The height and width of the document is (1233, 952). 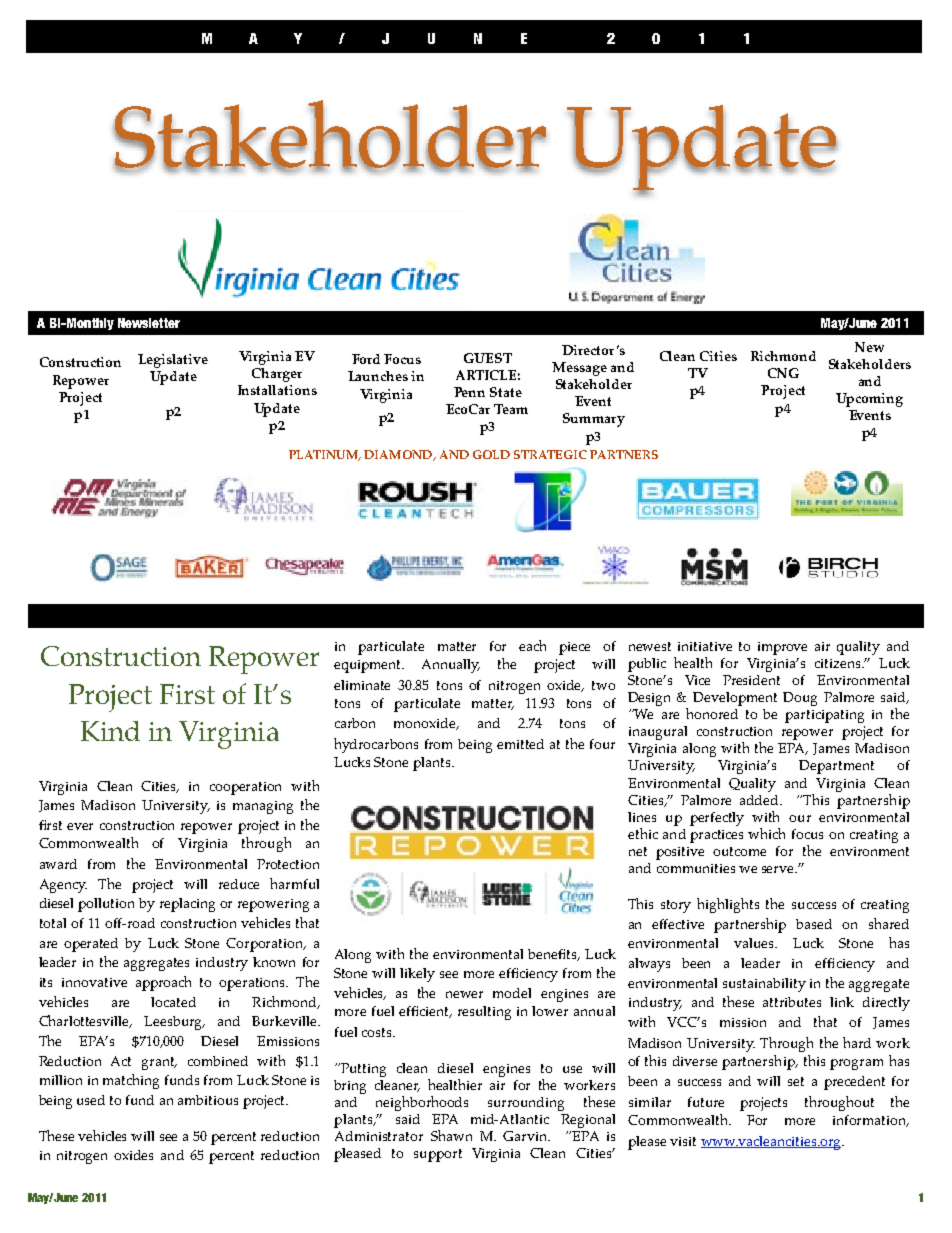 What do you see at coordinates (783, 373) in the document?
I see `CNG` at bounding box center [783, 373].
